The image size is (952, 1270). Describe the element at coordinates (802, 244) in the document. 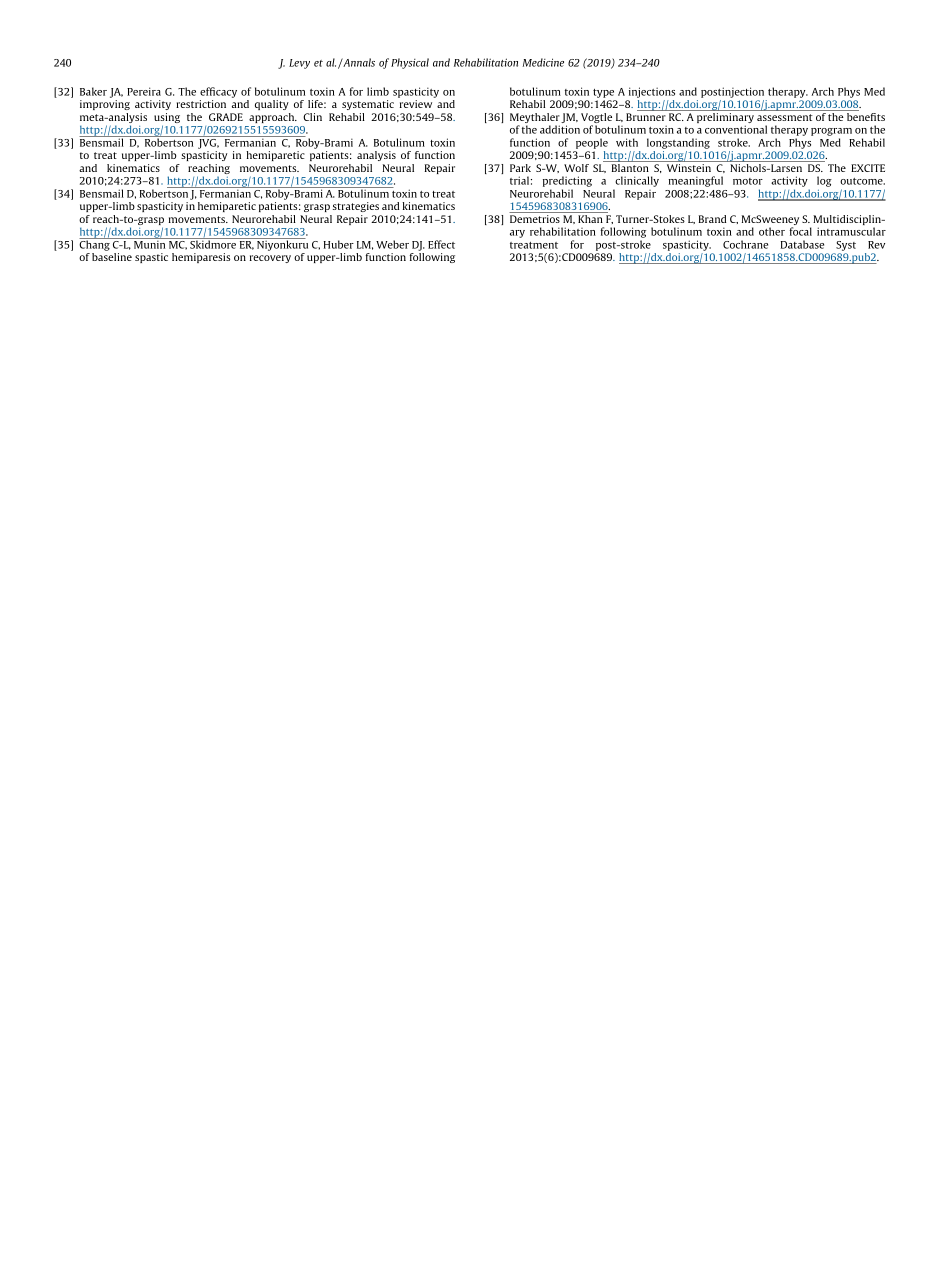

I see `Database` at that location.
